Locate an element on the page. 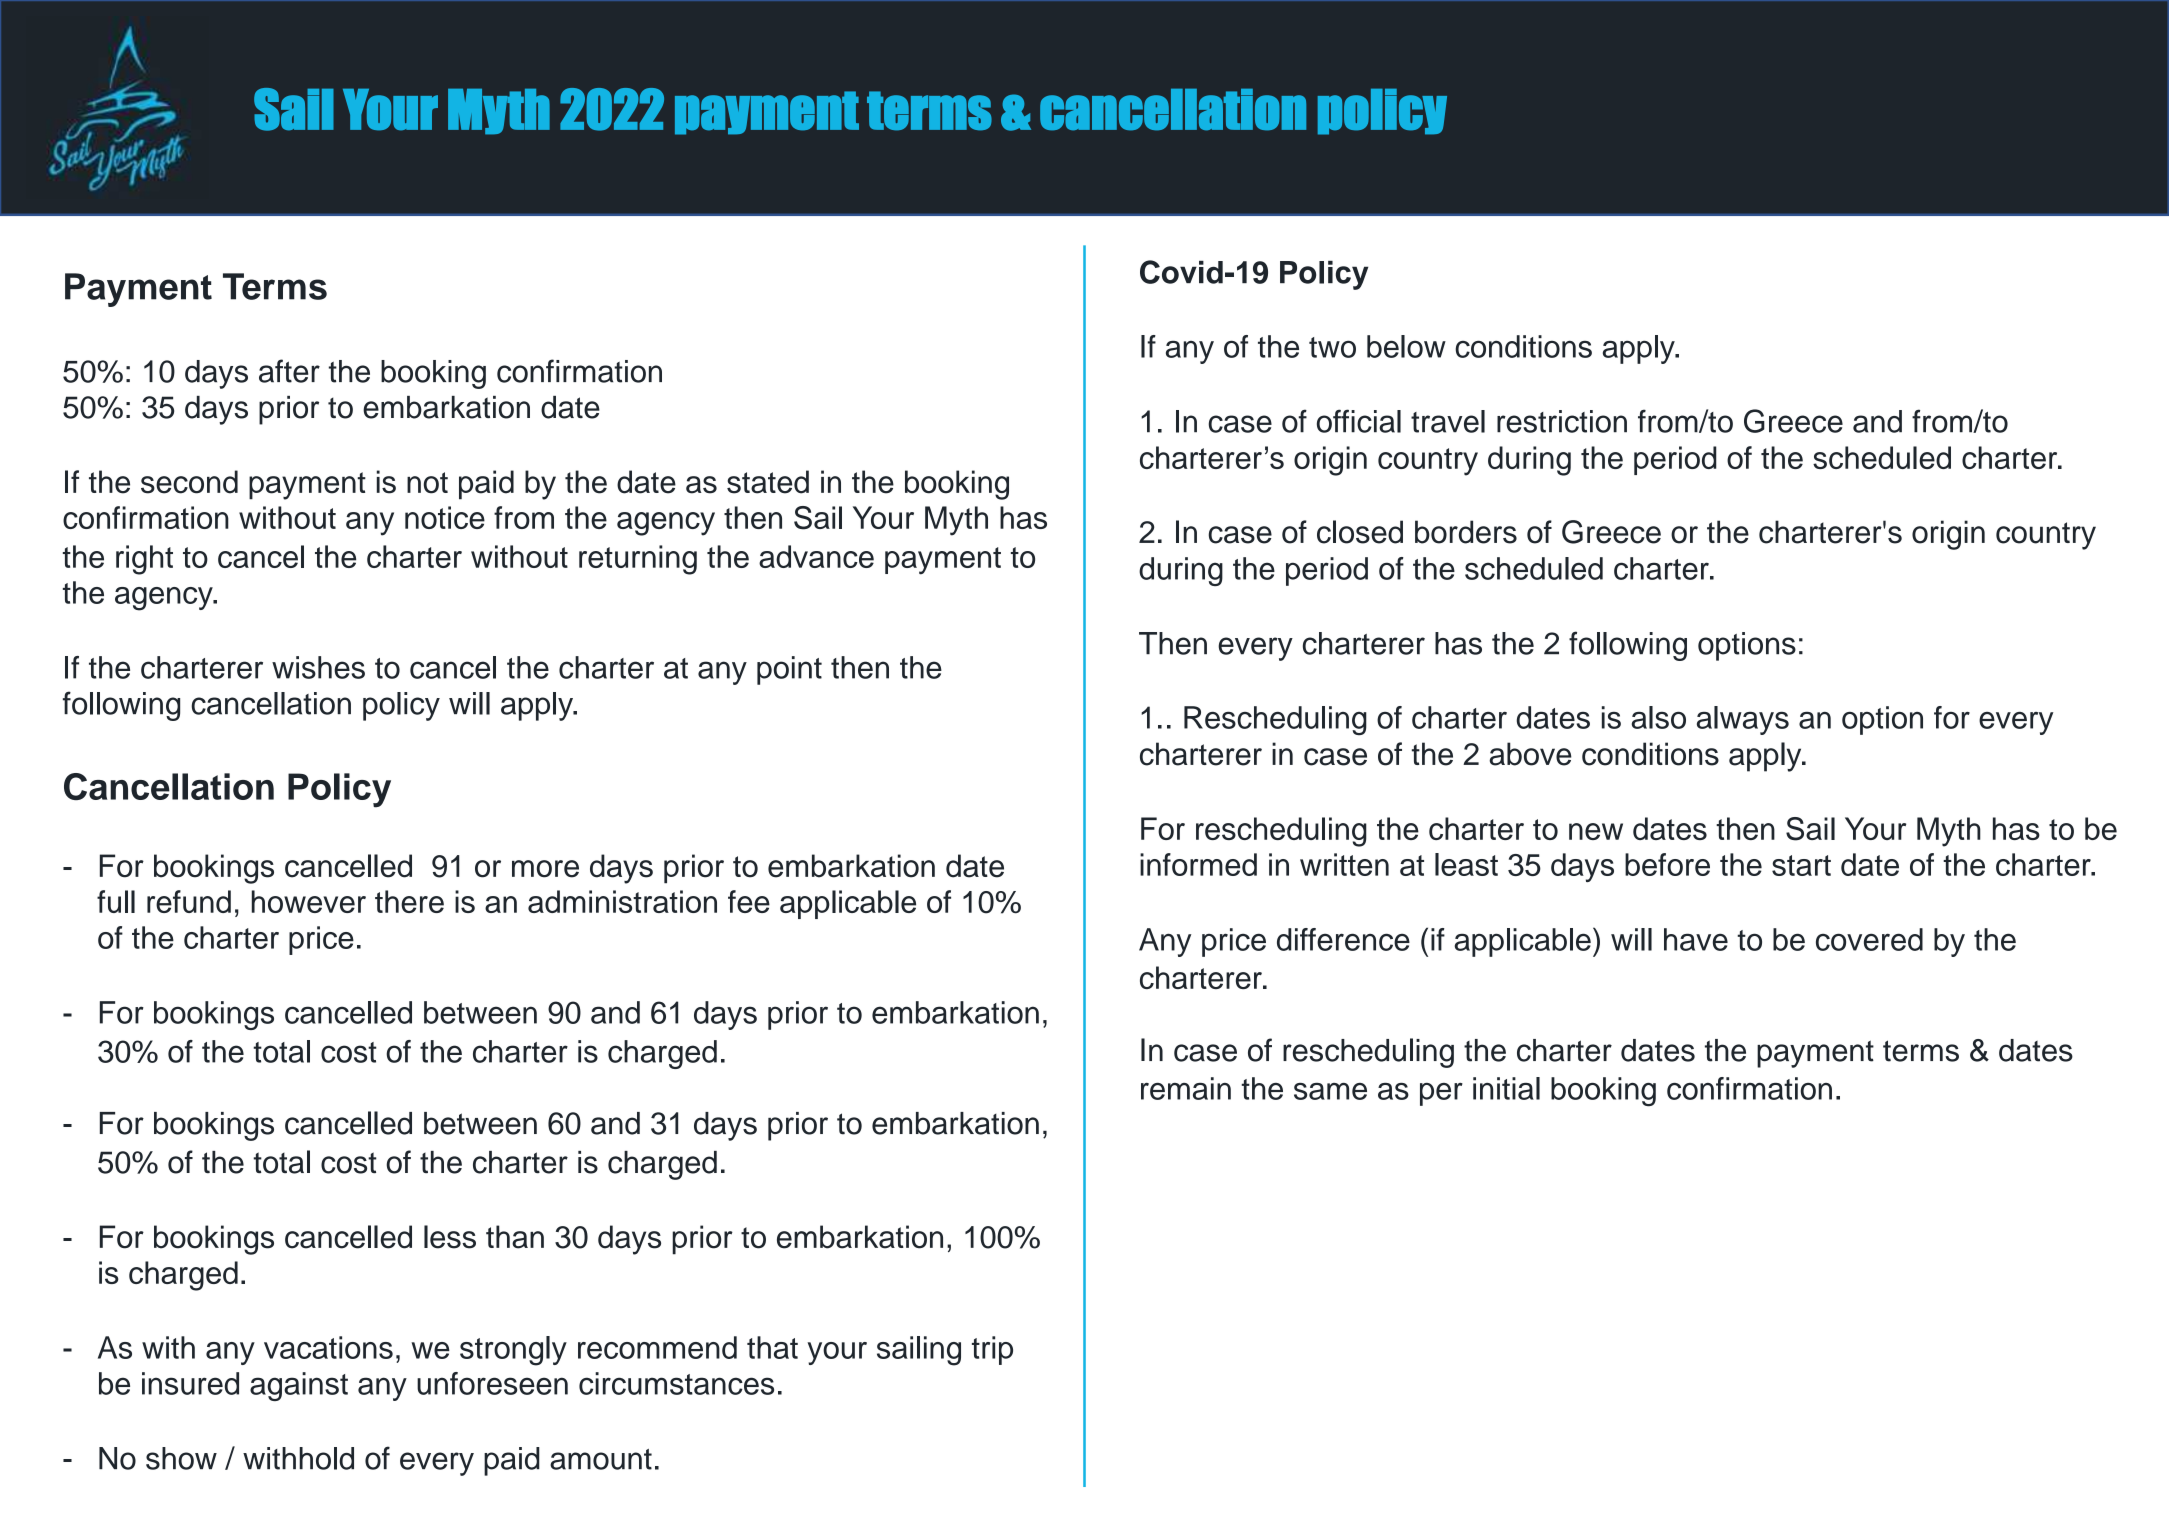 Image resolution: width=2169 pixels, height=1533 pixels. two is located at coordinates (1332, 347).
